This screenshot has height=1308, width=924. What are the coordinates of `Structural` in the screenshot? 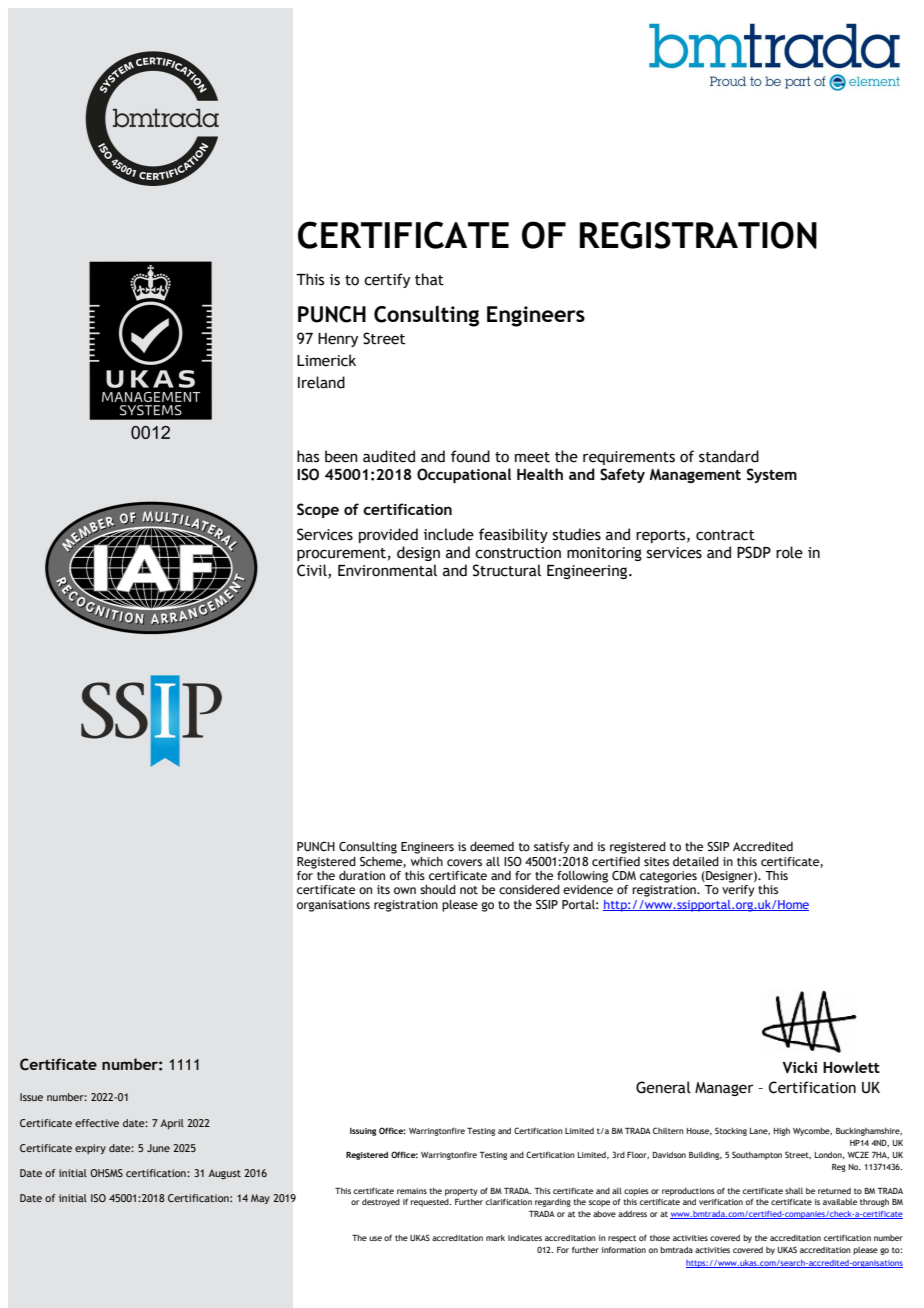 It's located at (507, 570).
